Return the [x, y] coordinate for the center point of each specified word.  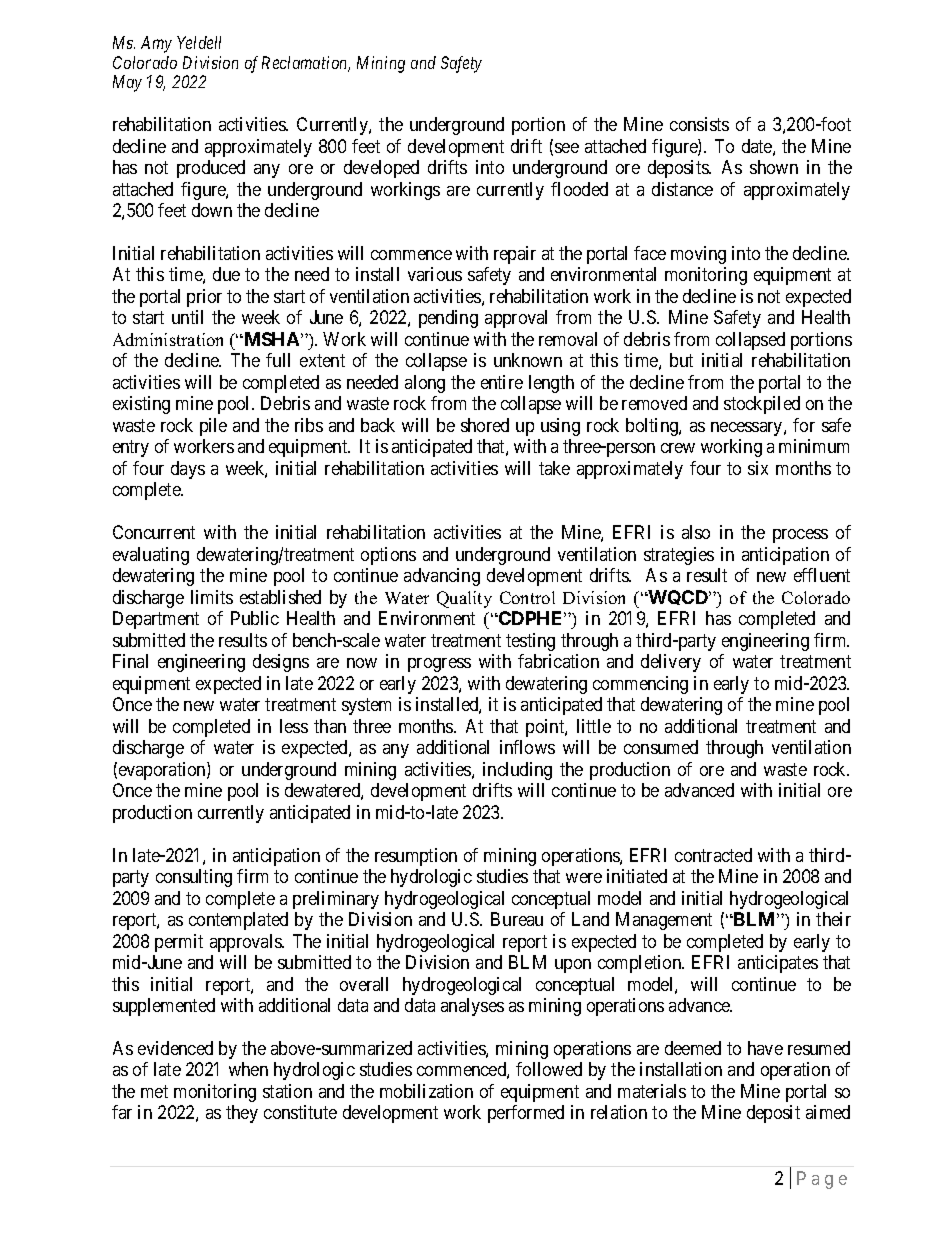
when [248, 1069]
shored [485, 425]
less [294, 726]
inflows [527, 747]
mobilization [426, 1091]
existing [141, 405]
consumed [661, 747]
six [758, 468]
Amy [156, 44]
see [567, 148]
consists [699, 124]
